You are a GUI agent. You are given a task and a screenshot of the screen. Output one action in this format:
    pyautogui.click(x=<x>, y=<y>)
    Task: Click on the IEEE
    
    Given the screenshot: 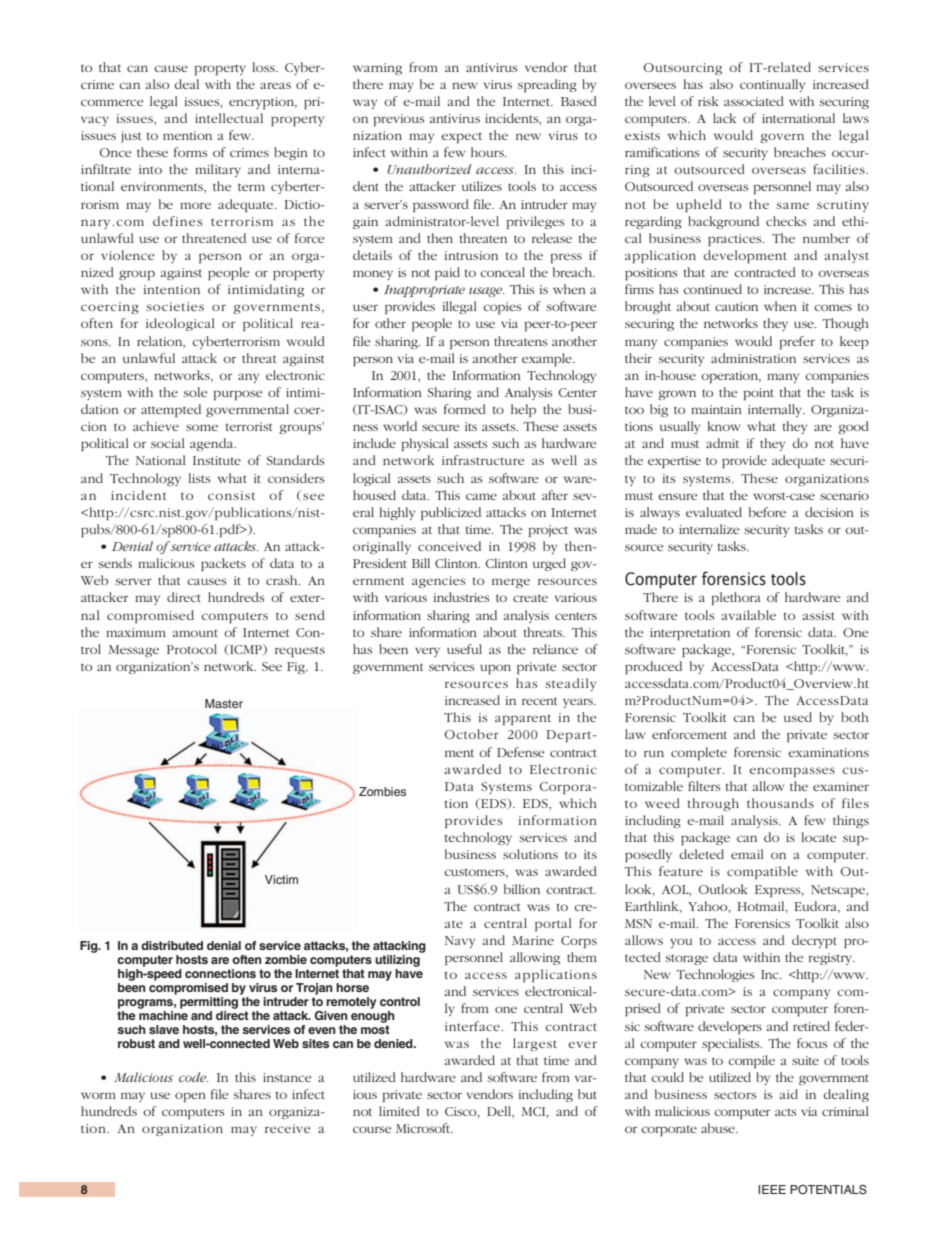 What is the action you would take?
    pyautogui.click(x=772, y=1189)
